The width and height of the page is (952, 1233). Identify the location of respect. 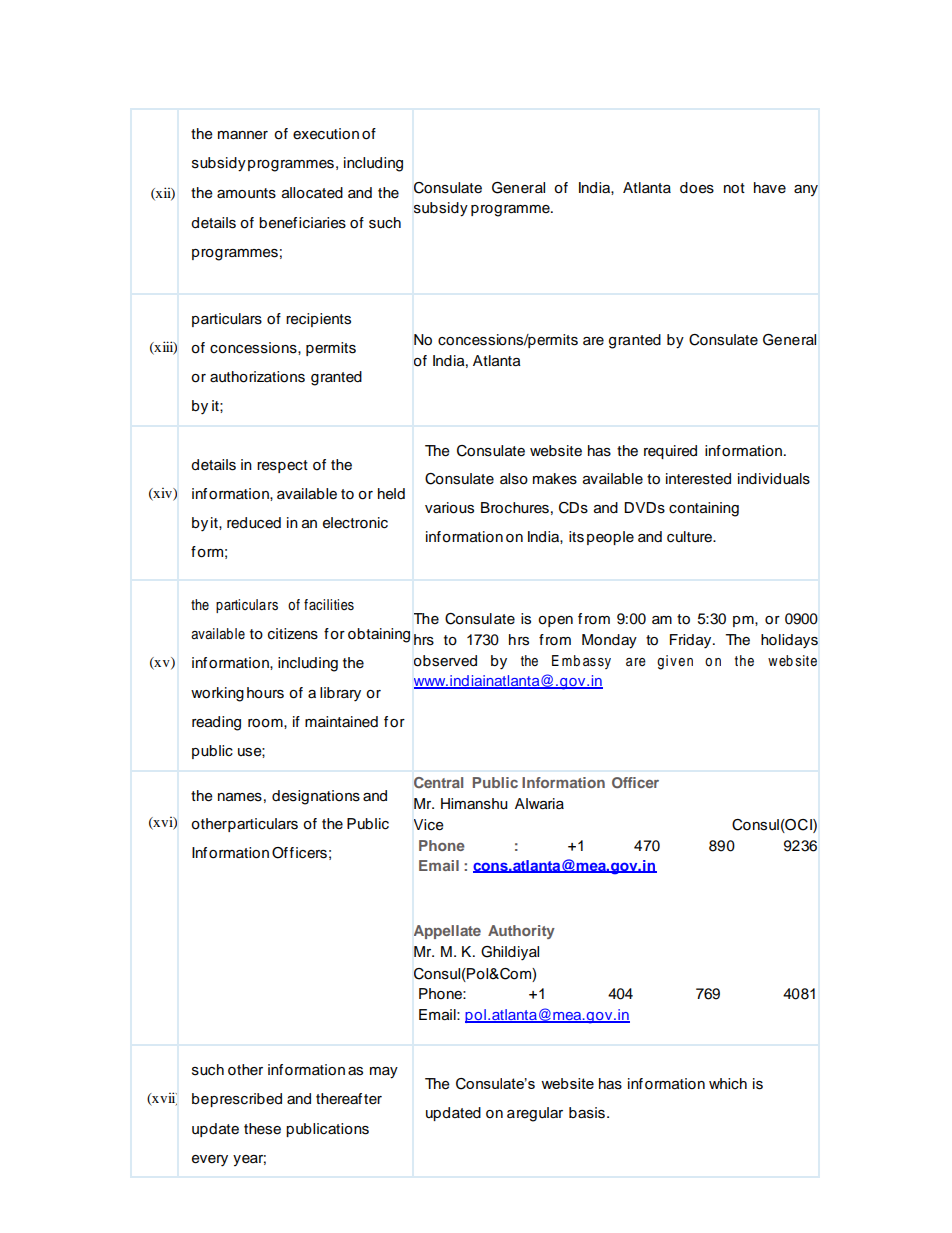
(282, 466).
